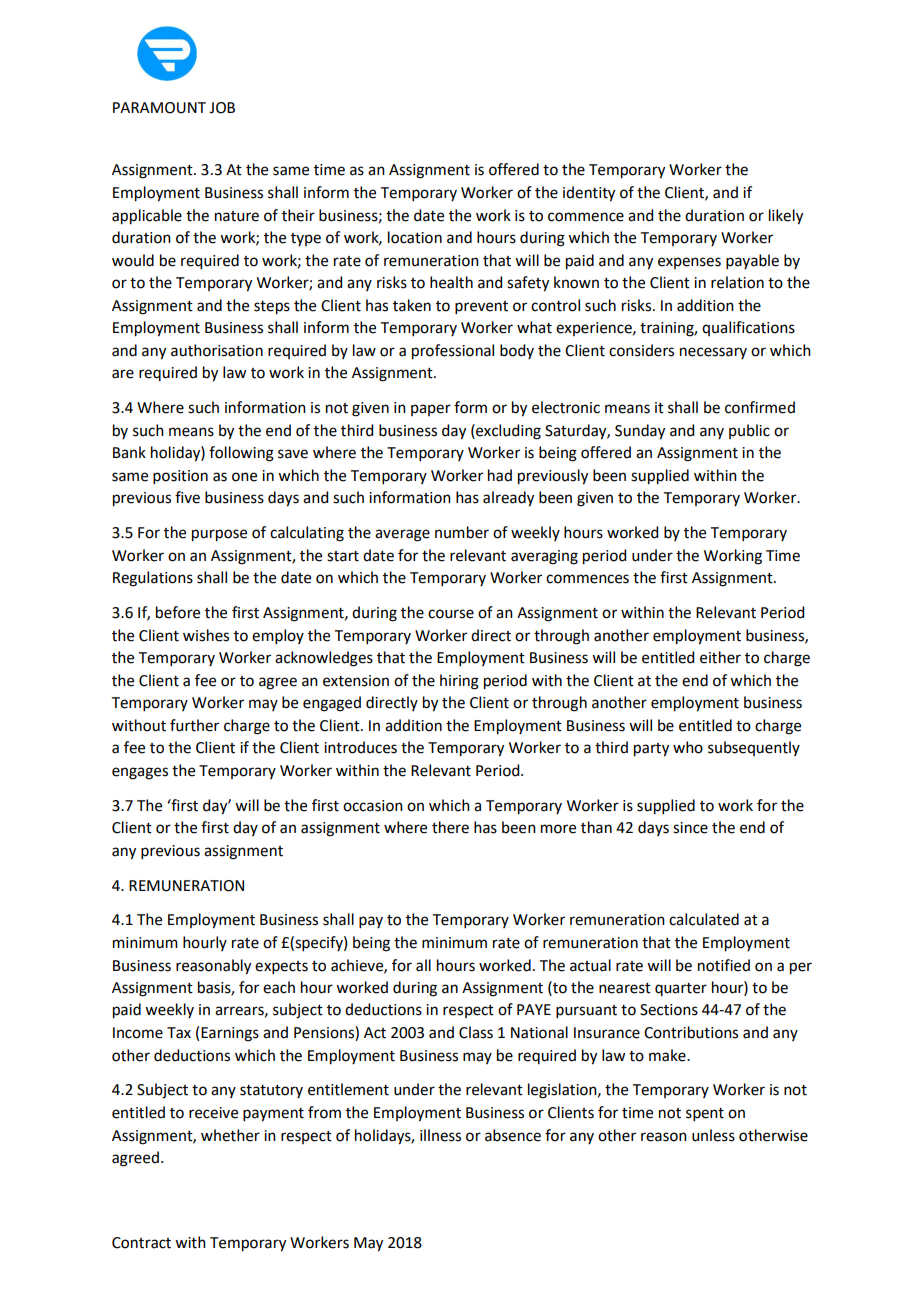 This document has height=1308, width=924. I want to click on expects, so click(281, 967).
